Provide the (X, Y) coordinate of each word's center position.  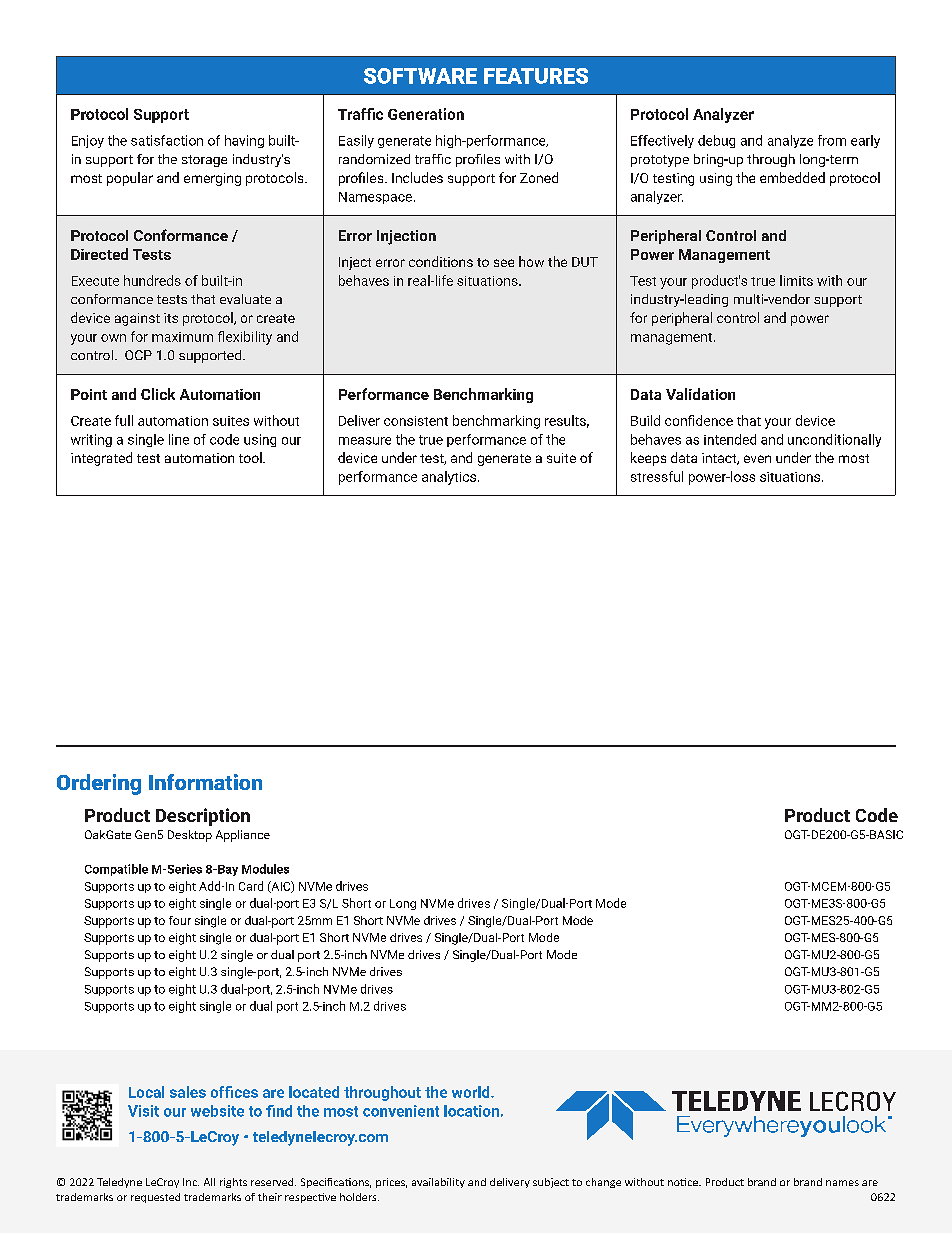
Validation (700, 394)
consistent (416, 421)
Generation (426, 114)
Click (158, 394)
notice (684, 1182)
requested (155, 1198)
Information (205, 782)
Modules (265, 869)
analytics (449, 478)
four (180, 920)
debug (716, 141)
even (757, 459)
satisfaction (167, 140)
